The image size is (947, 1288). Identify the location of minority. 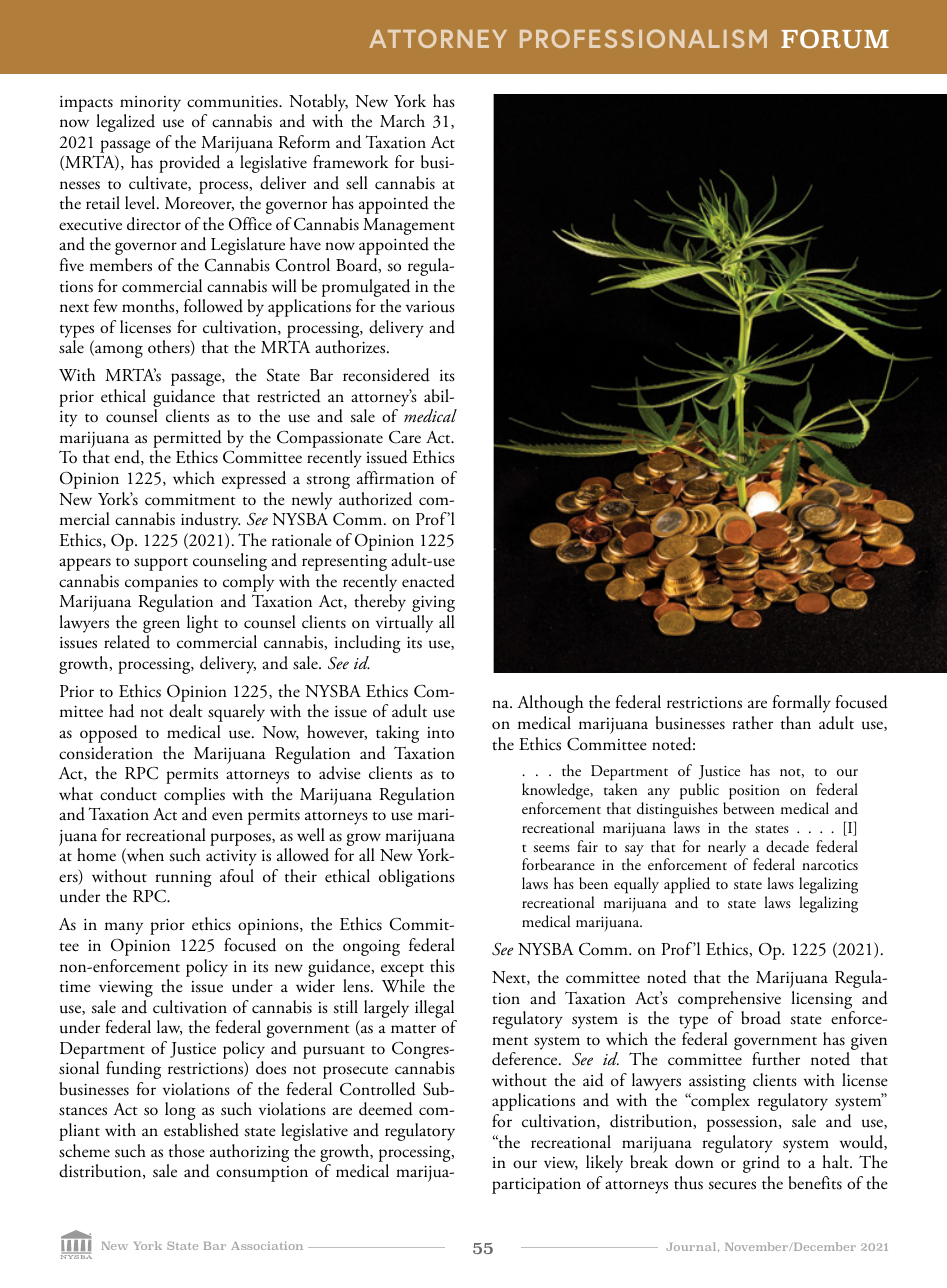
(150, 104).
